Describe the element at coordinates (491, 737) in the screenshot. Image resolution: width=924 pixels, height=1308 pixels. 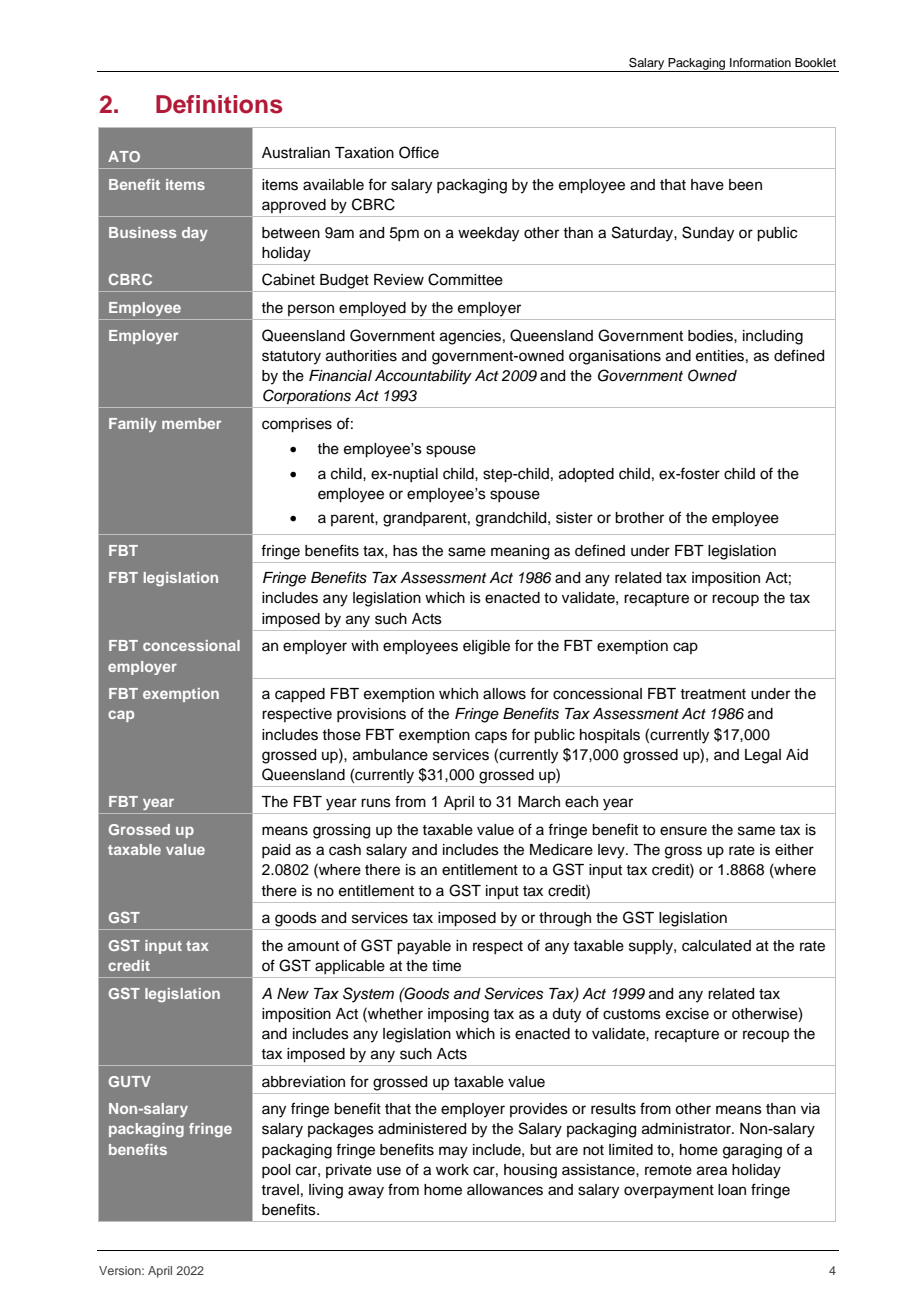
I see `caps` at that location.
